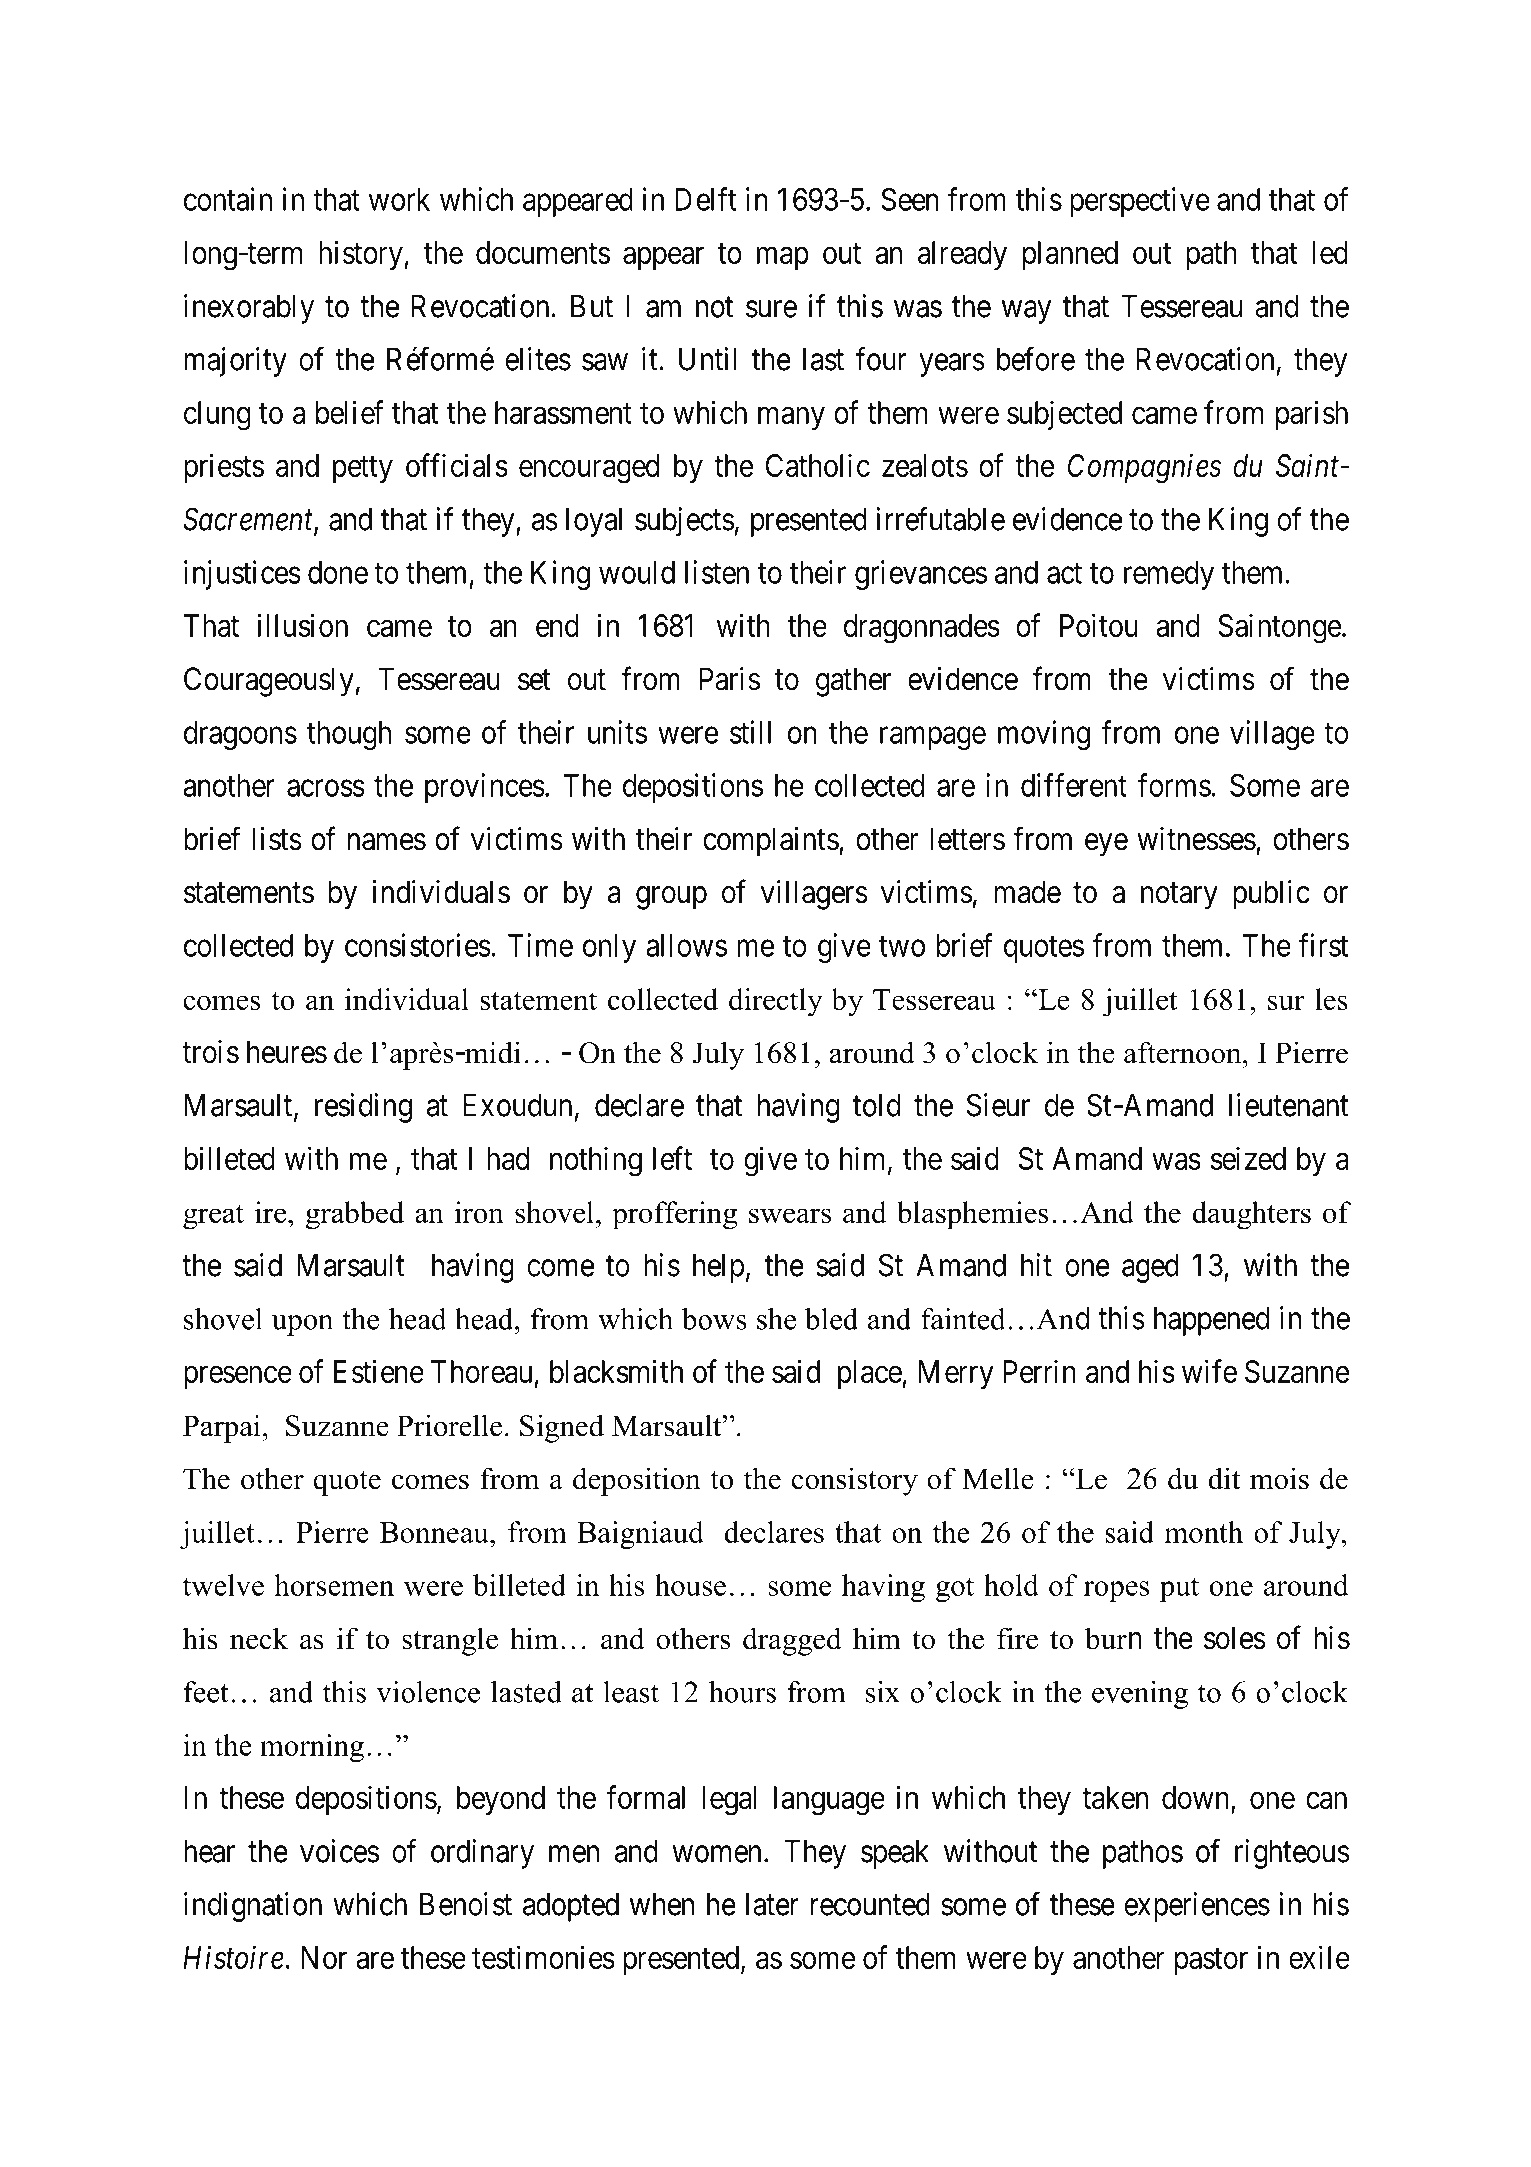  What do you see at coordinates (324, 1957) in the screenshot?
I see `Nor` at bounding box center [324, 1957].
